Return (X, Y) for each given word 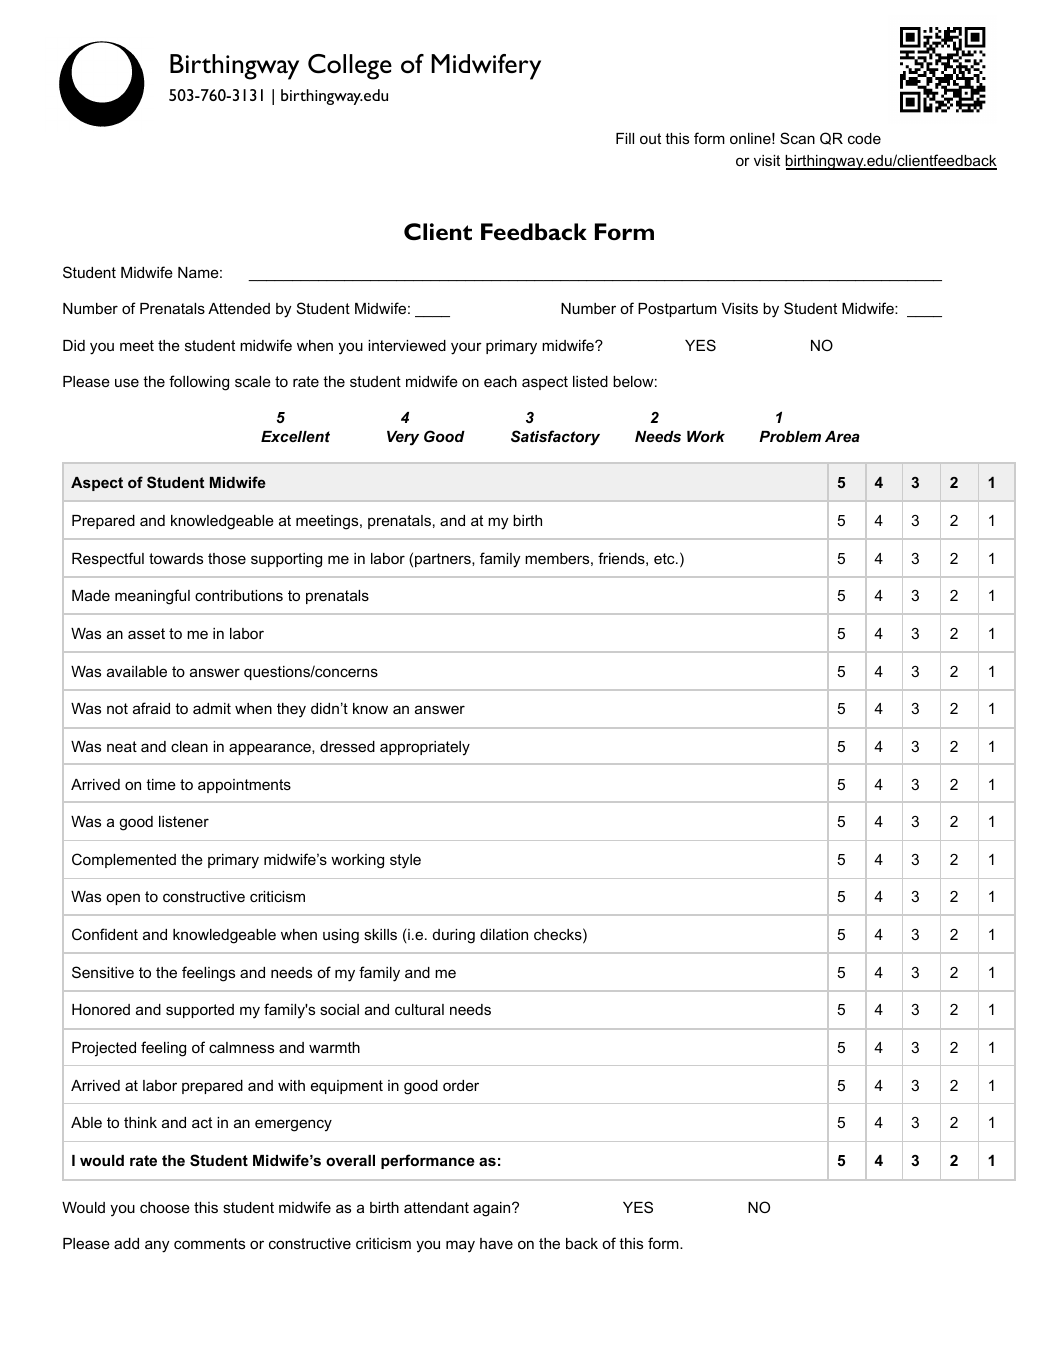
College (350, 67)
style (405, 861)
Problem (790, 436)
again (491, 1209)
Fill (625, 138)
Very (403, 438)
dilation (504, 934)
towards (176, 558)
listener (184, 821)
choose (165, 1207)
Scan (797, 138)
